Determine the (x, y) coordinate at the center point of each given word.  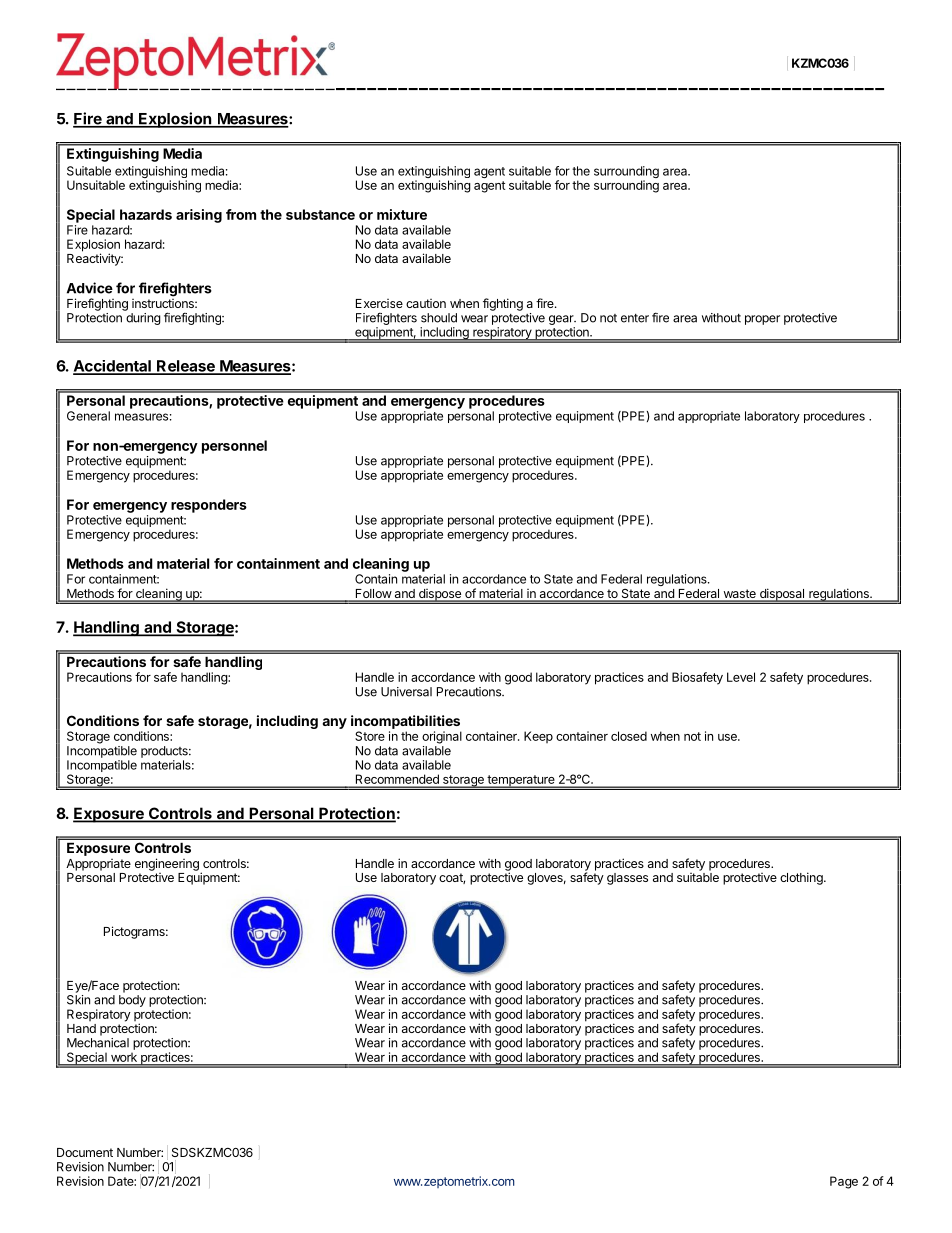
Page (844, 1182)
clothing (802, 878)
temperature (521, 781)
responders (209, 506)
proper (762, 320)
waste (739, 595)
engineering (167, 864)
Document (85, 1152)
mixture (402, 214)
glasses (627, 879)
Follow (373, 595)
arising (199, 216)
